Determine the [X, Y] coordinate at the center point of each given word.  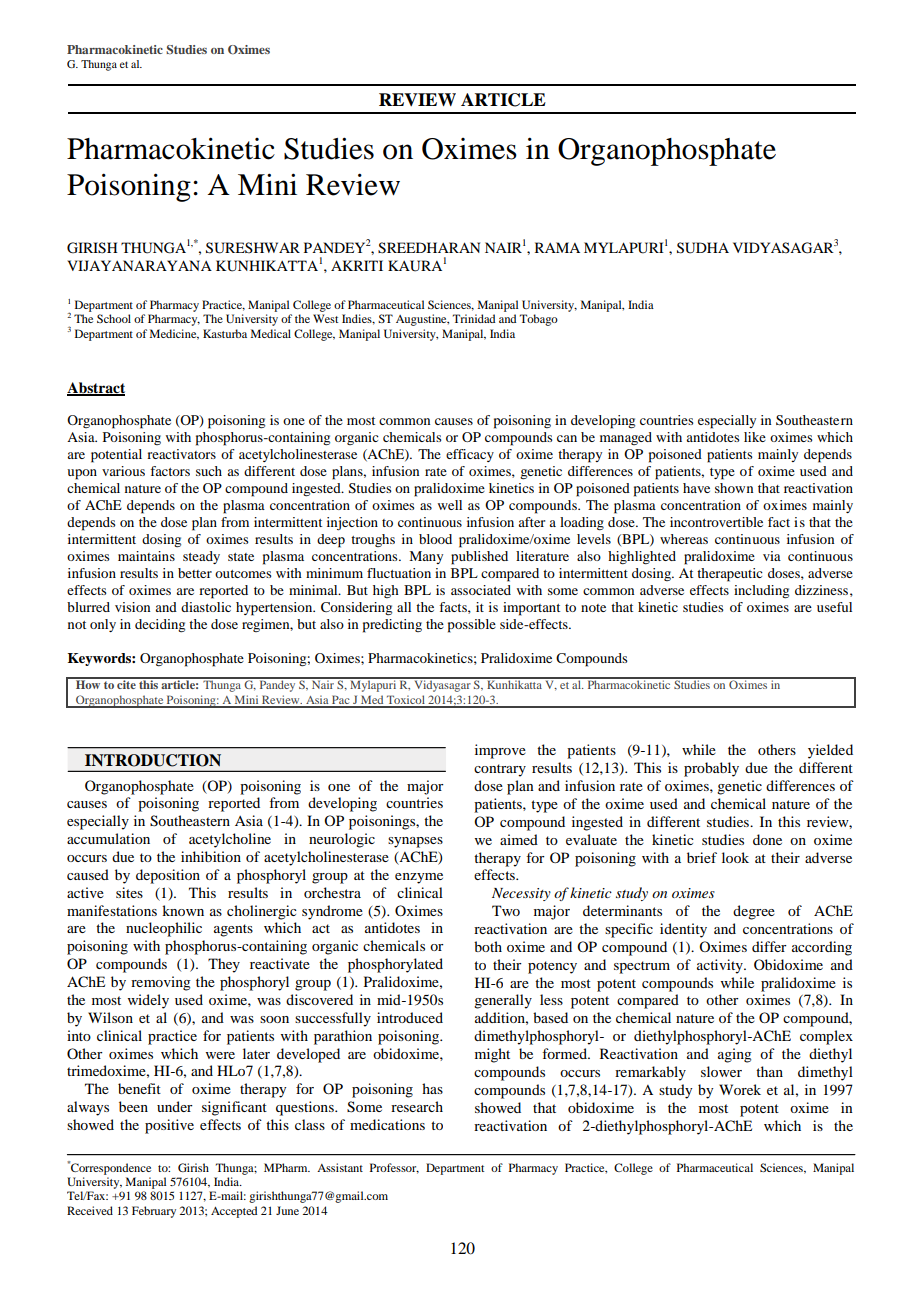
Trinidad [474, 318]
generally [503, 1001]
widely [148, 1001]
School [114, 318]
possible [472, 626]
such [209, 471]
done [767, 839]
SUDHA [703, 248]
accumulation [108, 838]
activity [721, 966]
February [154, 1212]
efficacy [470, 455]
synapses [415, 842]
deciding [160, 625]
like [755, 437]
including [761, 591]
